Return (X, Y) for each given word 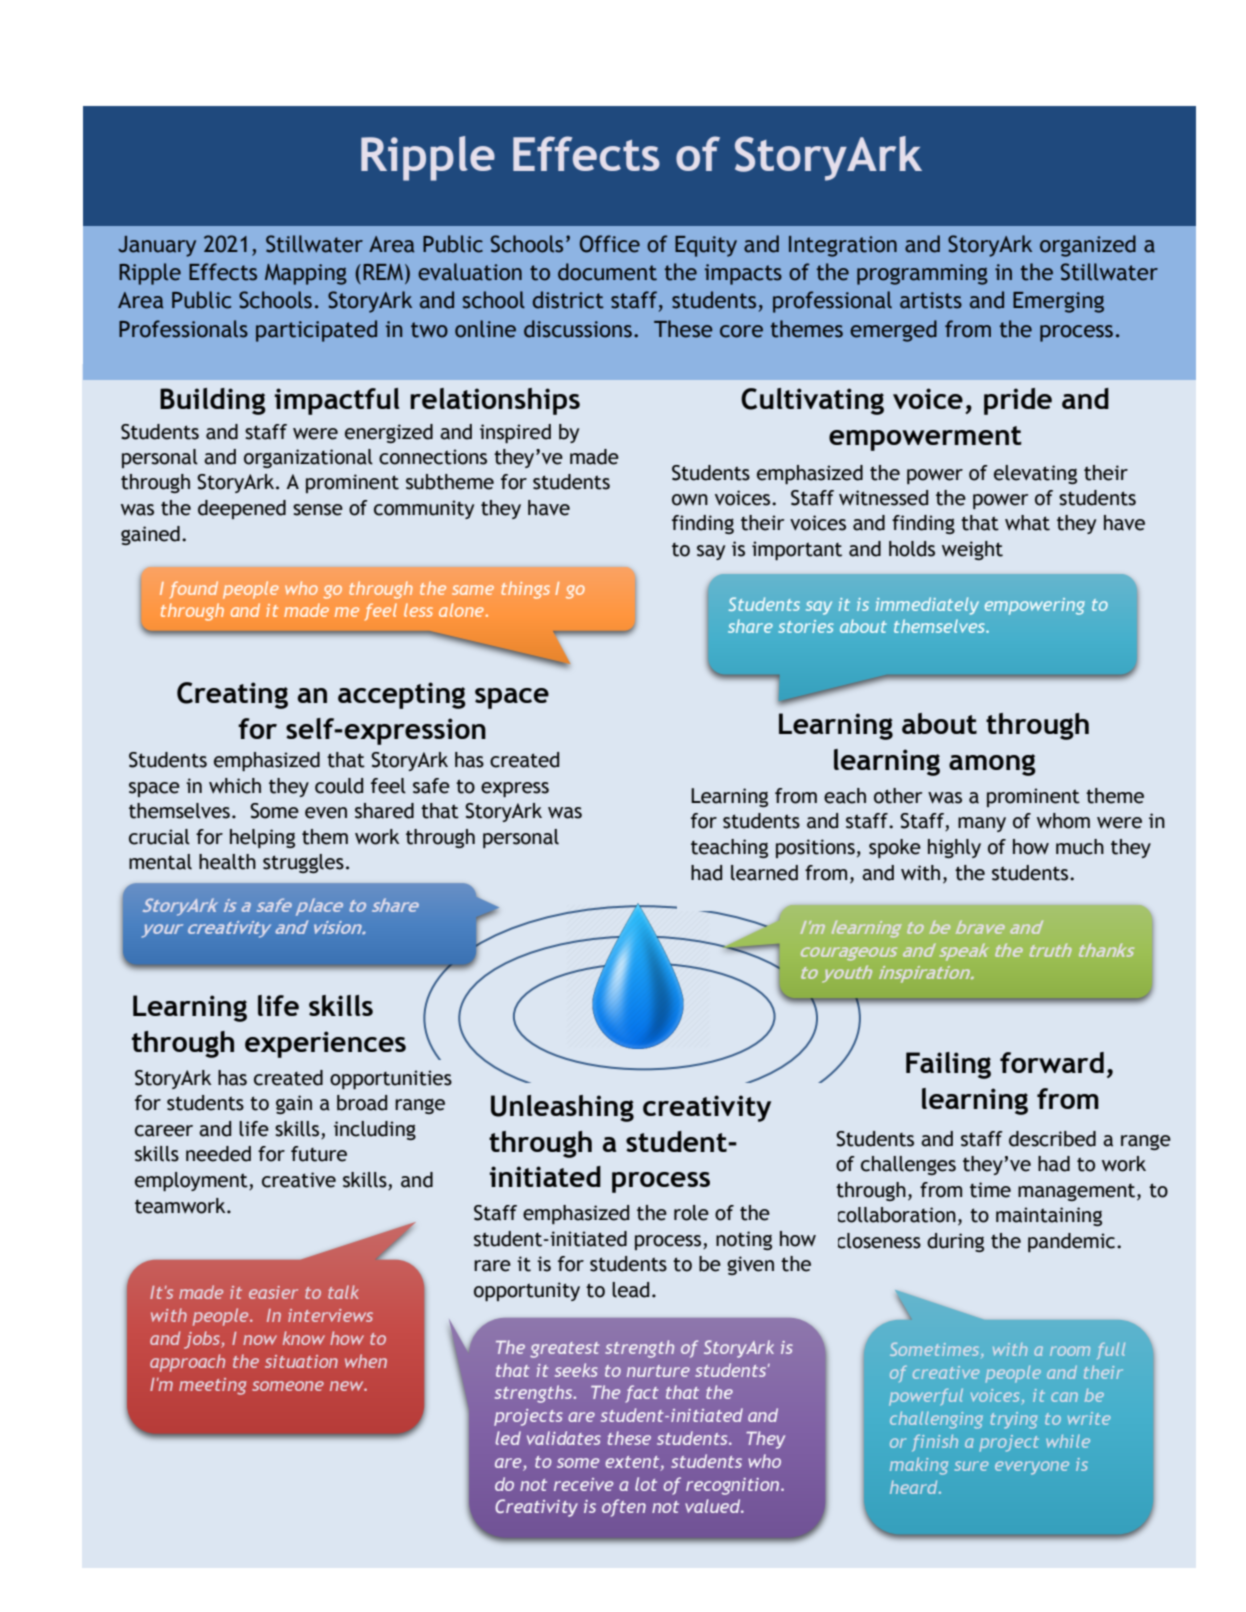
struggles (303, 863)
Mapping (306, 274)
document (607, 272)
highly (954, 848)
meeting (212, 1386)
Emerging (1058, 302)
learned (764, 873)
